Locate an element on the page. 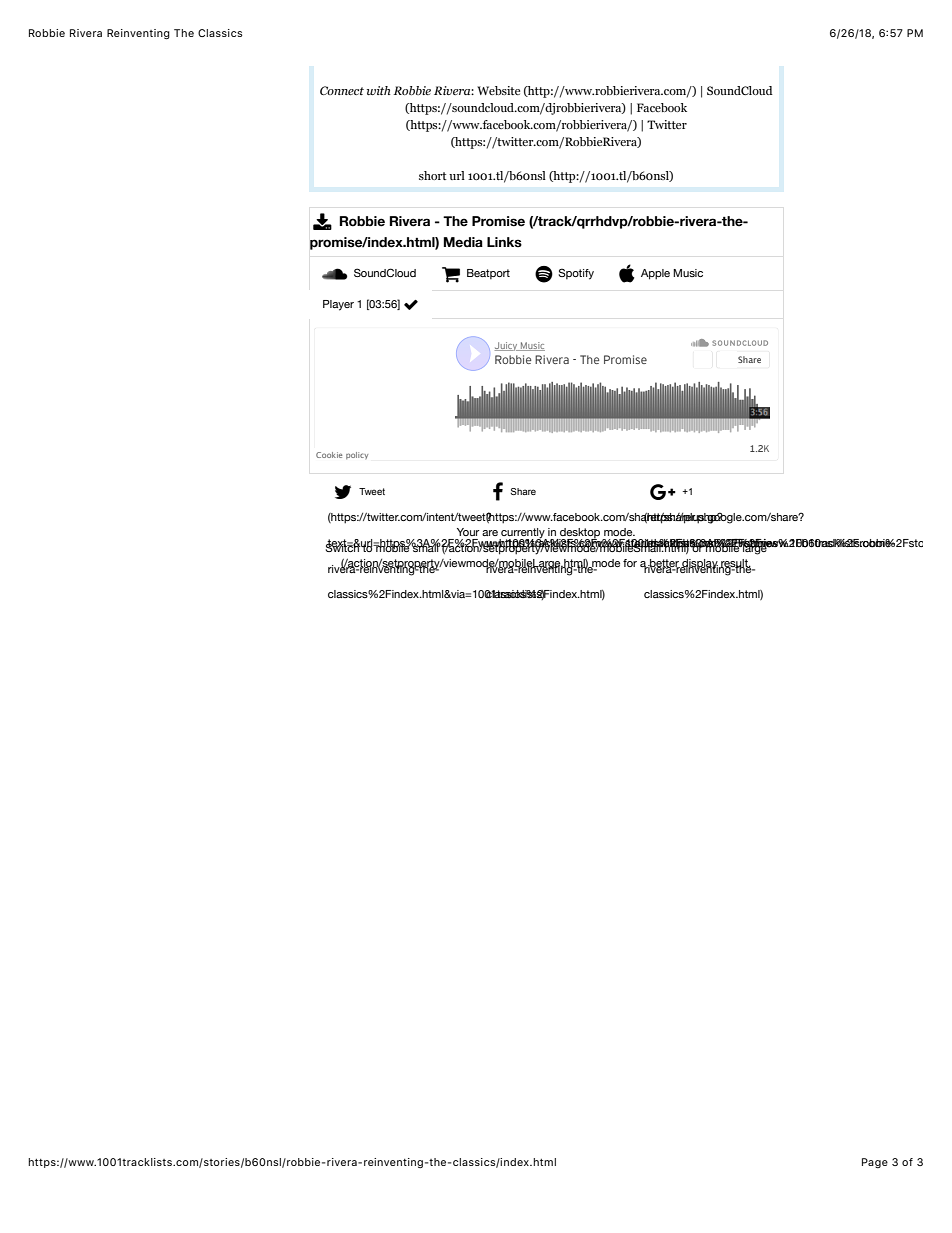 The image size is (952, 1233). Beatport is located at coordinates (488, 274).
